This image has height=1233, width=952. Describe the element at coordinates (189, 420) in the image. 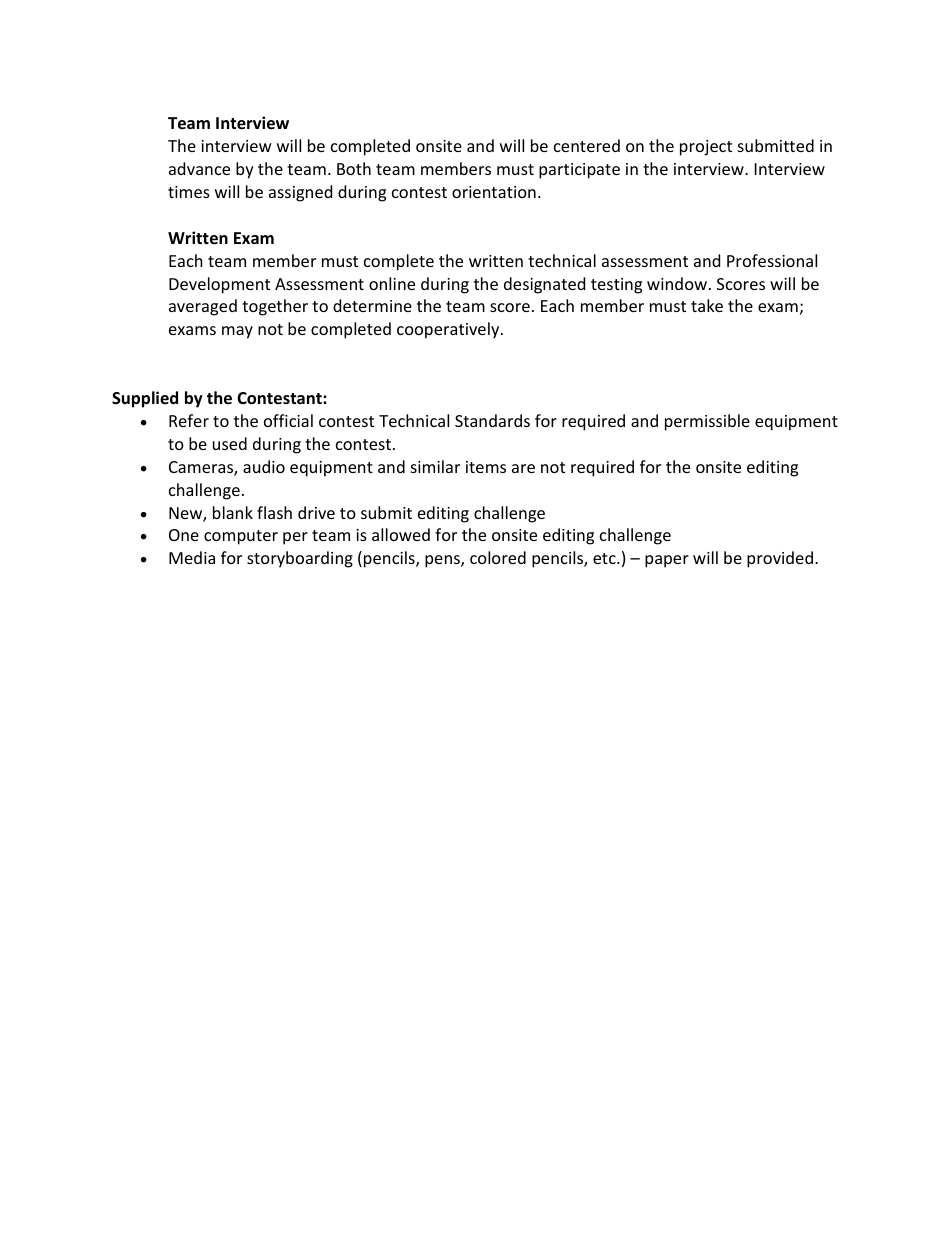

I see `Refer` at that location.
